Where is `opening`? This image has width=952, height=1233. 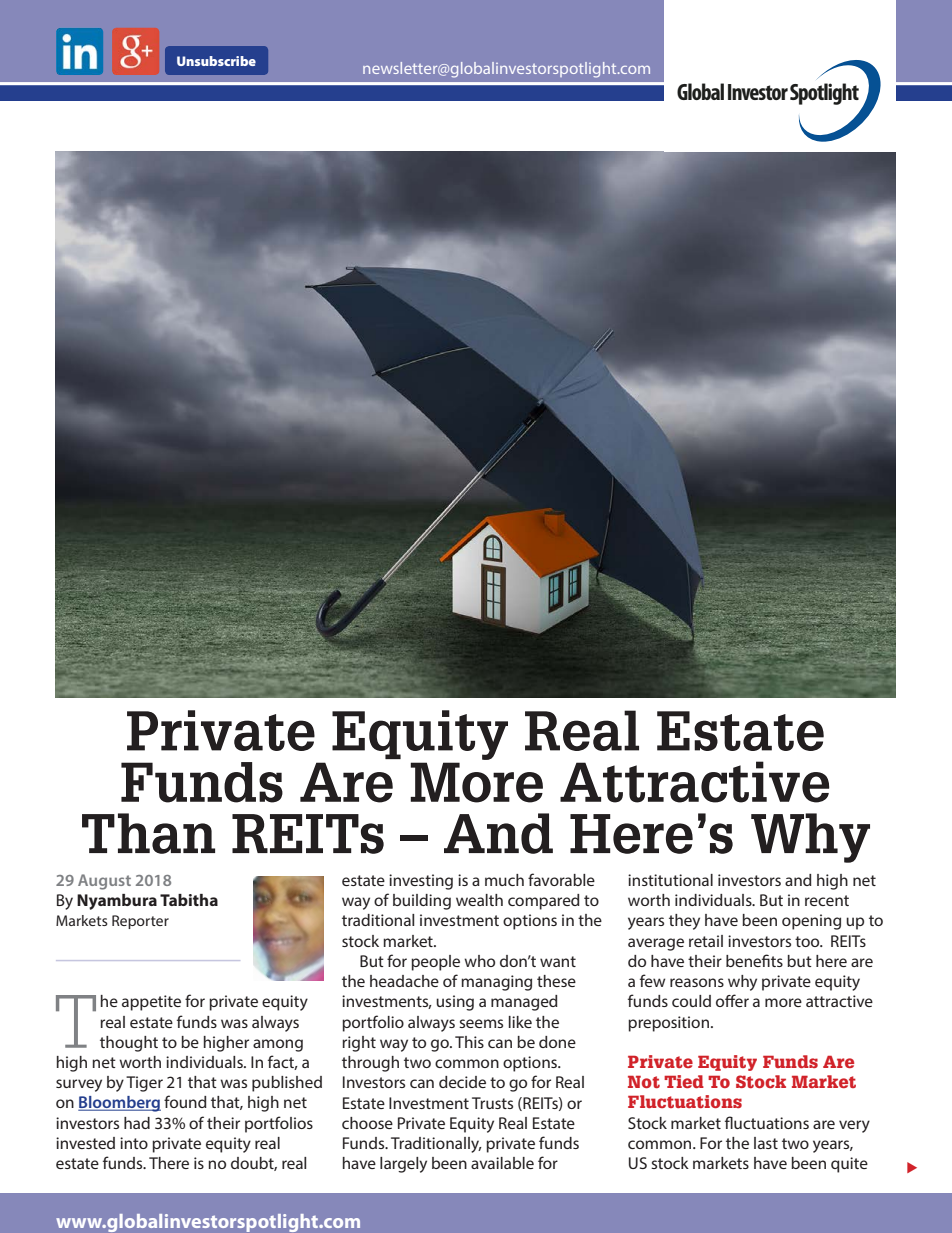
opening is located at coordinates (811, 922).
